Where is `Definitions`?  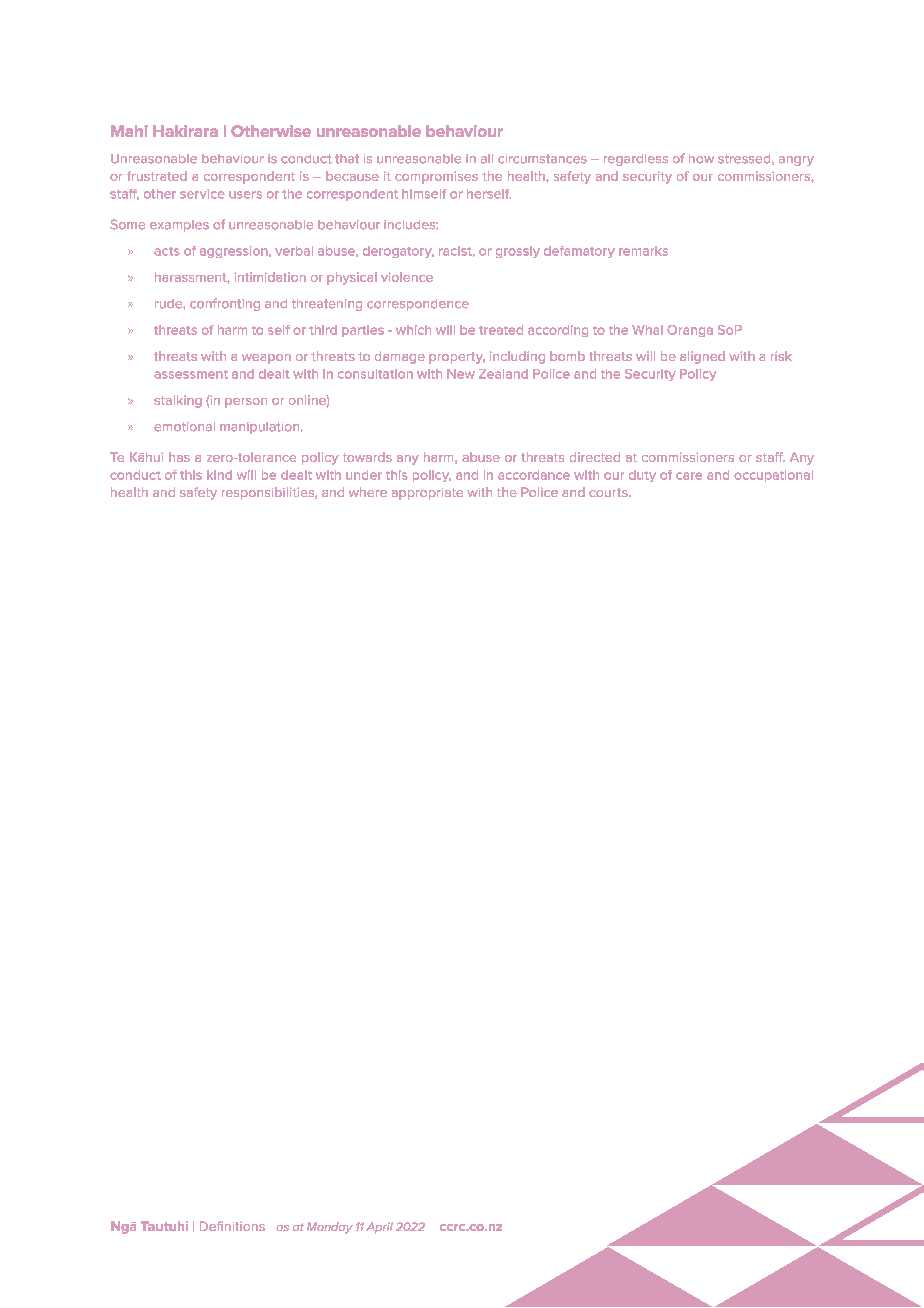
Definitions is located at coordinates (232, 1226).
